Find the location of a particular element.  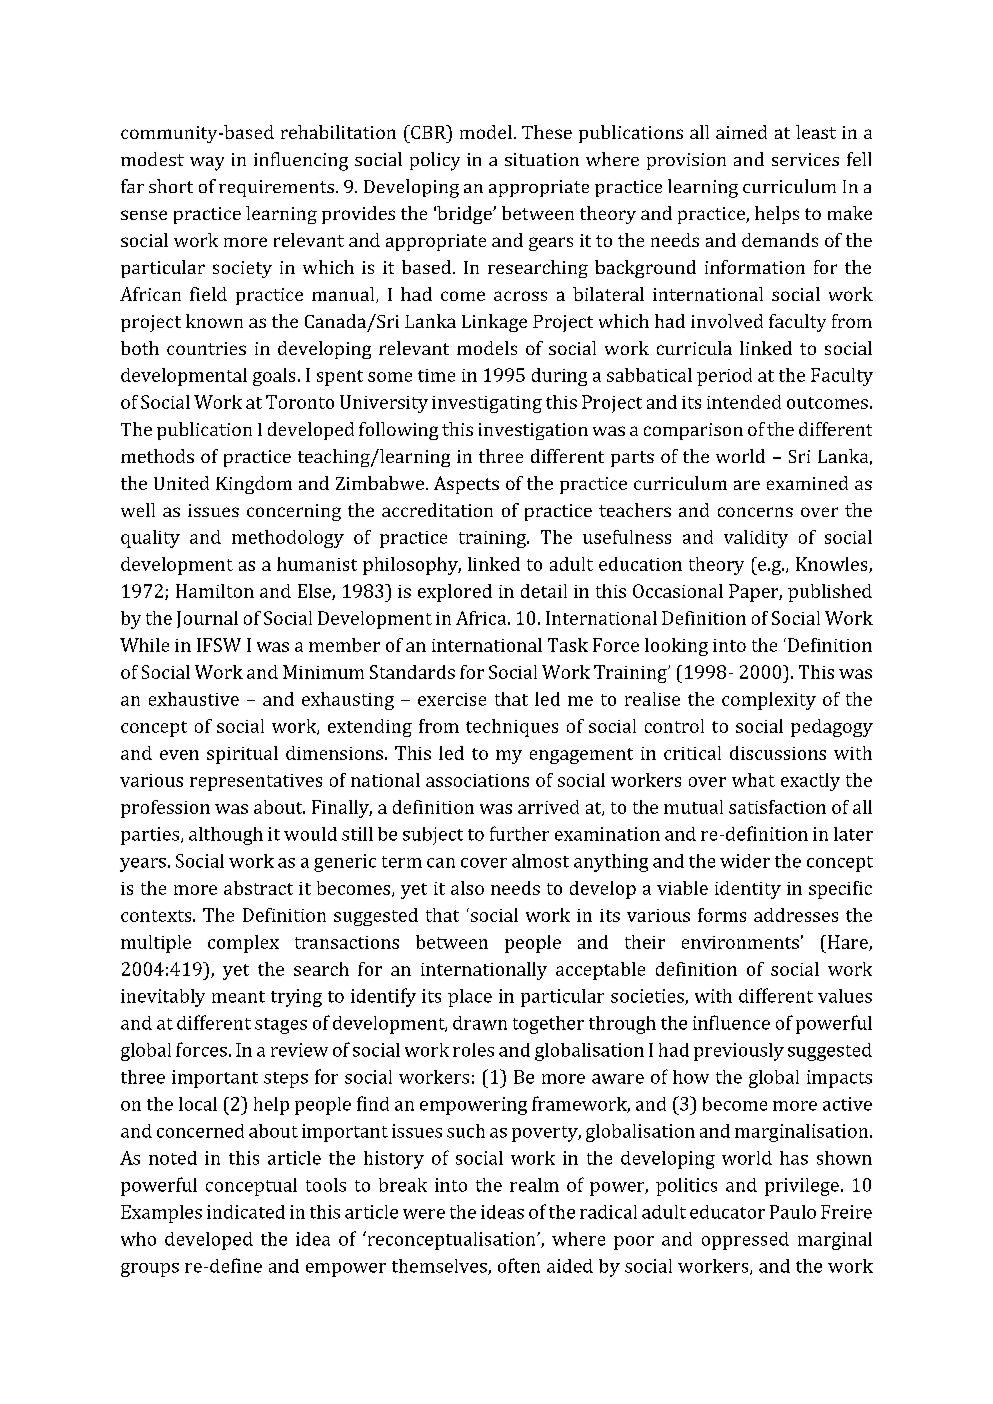

abstract is located at coordinates (258, 888).
